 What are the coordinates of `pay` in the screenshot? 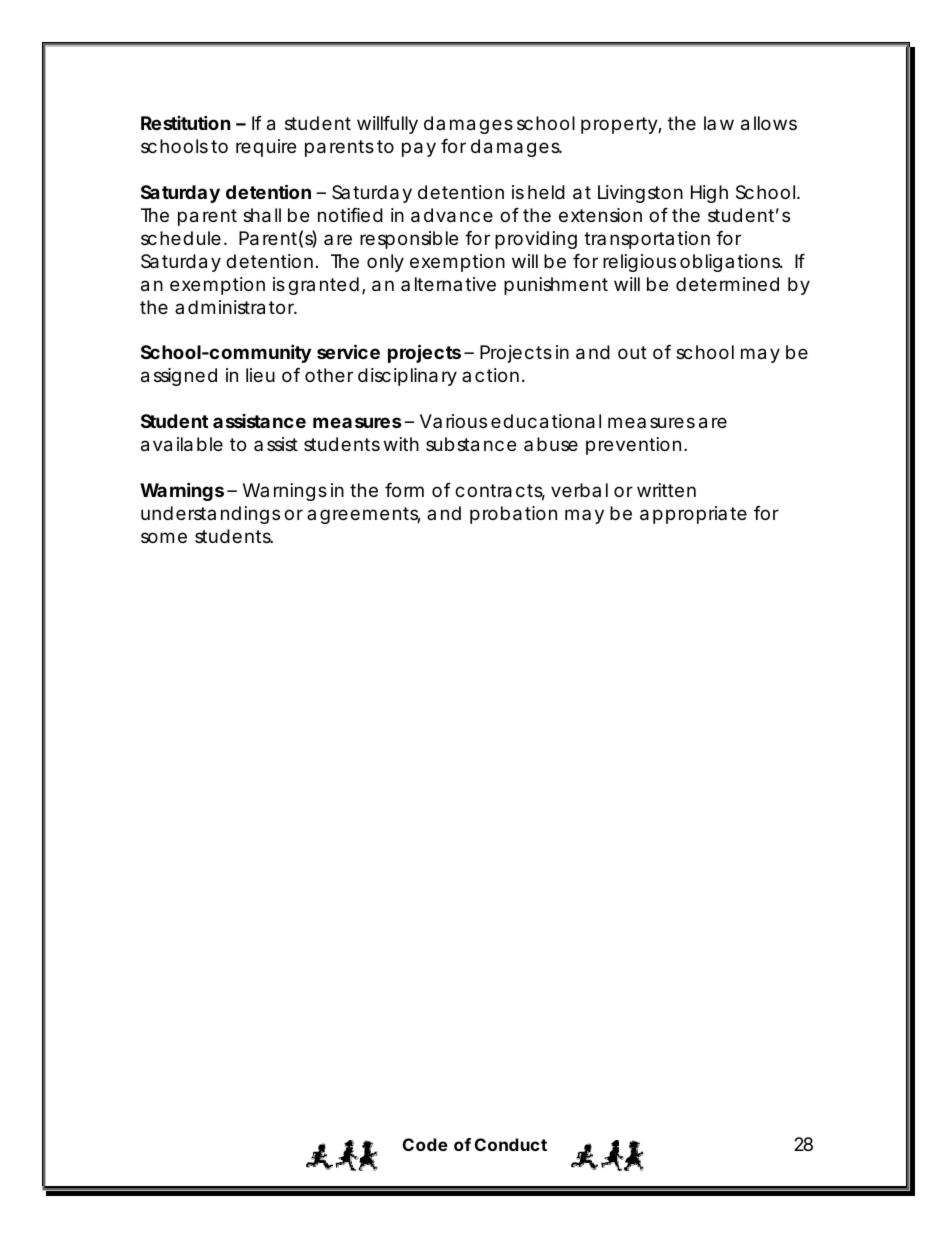 It's located at (419, 149).
